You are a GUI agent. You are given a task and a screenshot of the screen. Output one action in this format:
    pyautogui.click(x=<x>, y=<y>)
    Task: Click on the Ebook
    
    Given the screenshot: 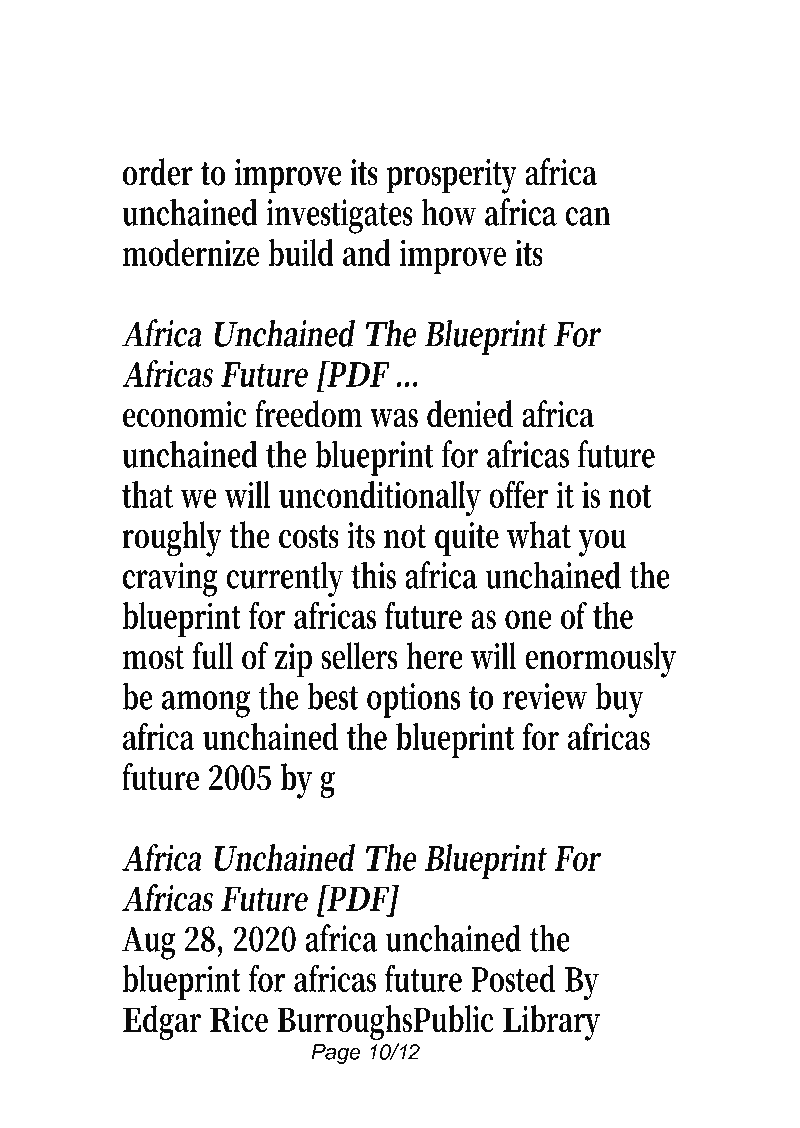 What is the action you would take?
    pyautogui.click(x=398, y=65)
